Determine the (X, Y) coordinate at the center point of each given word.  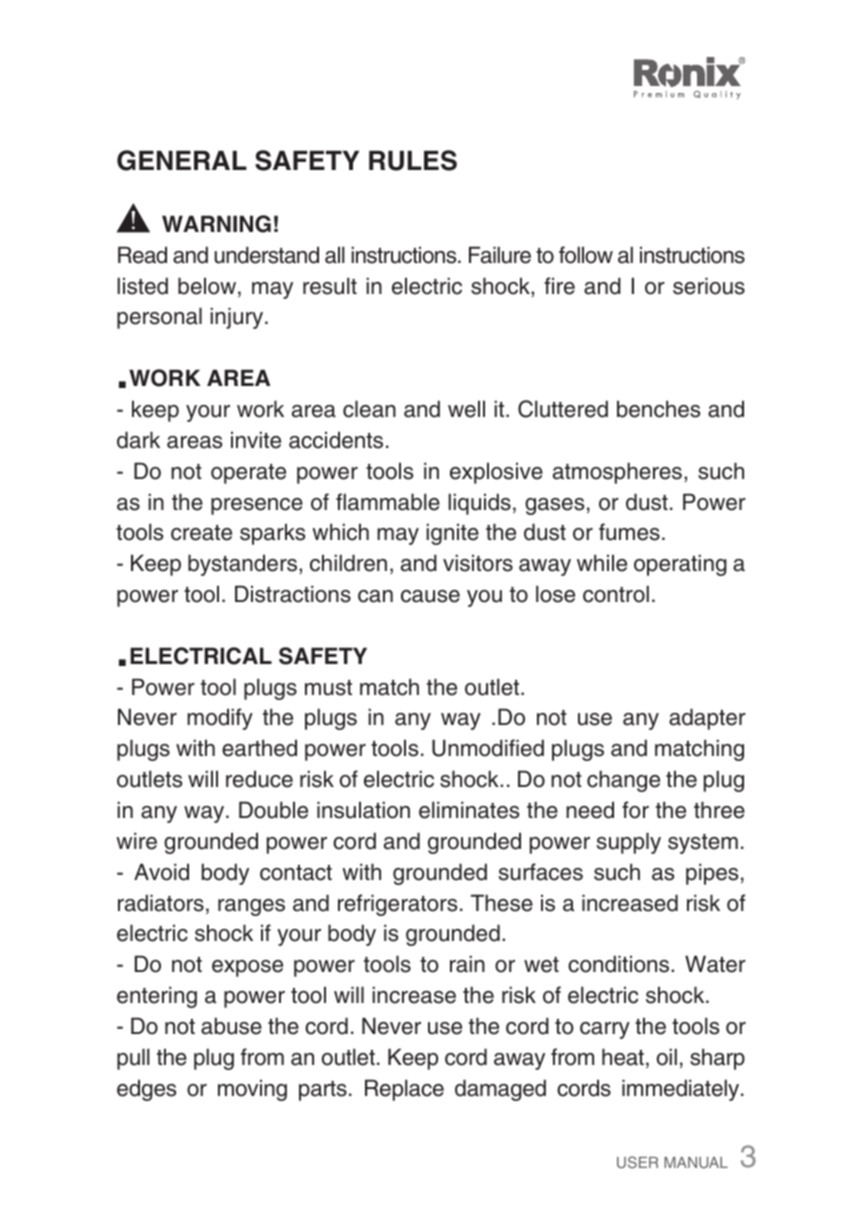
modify (220, 719)
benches (658, 409)
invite (256, 440)
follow (586, 255)
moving (252, 1090)
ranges (251, 907)
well (466, 409)
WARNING (216, 224)
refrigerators (397, 905)
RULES (413, 160)
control (616, 594)
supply (629, 843)
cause (430, 596)
